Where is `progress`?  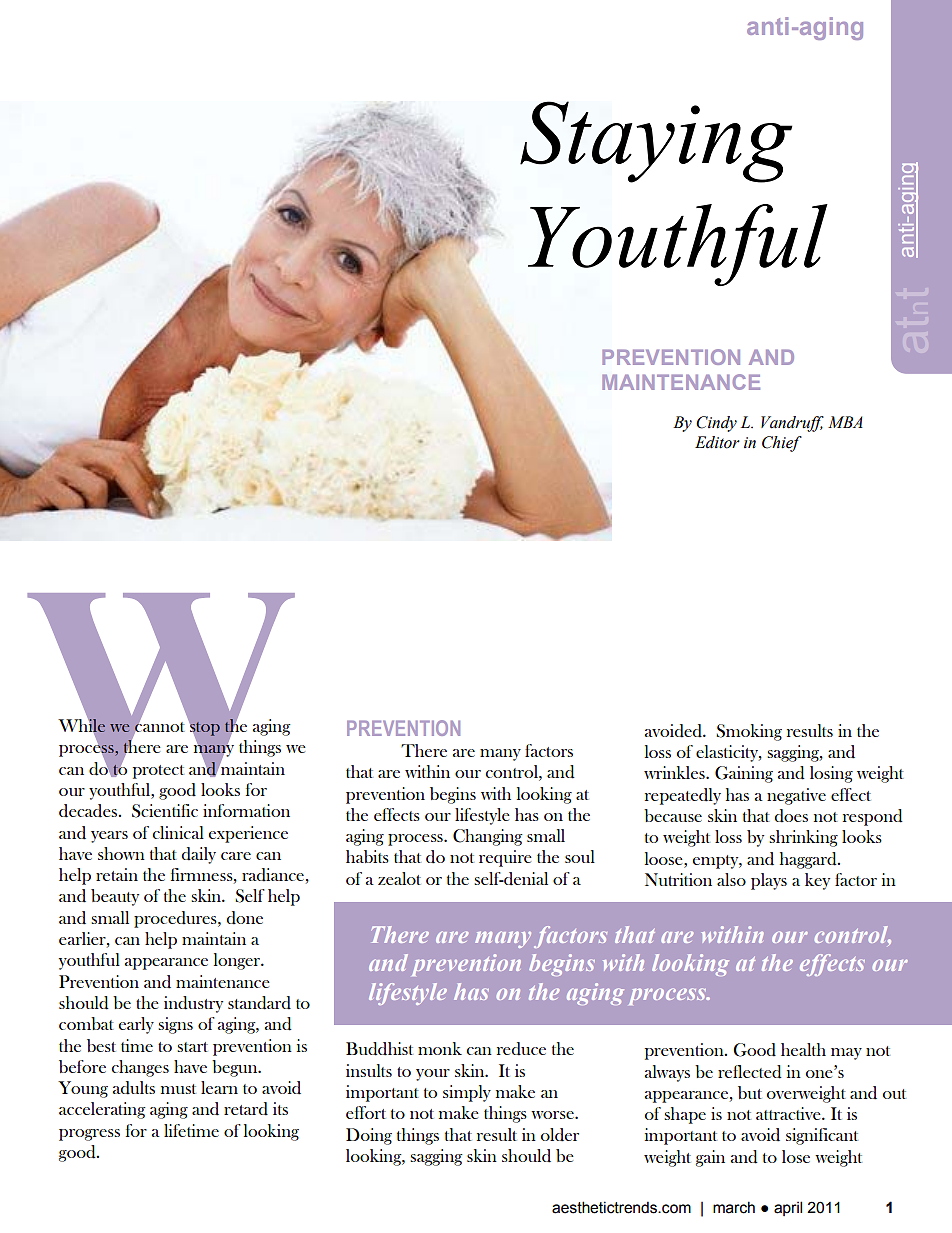 progress is located at coordinates (89, 1135).
